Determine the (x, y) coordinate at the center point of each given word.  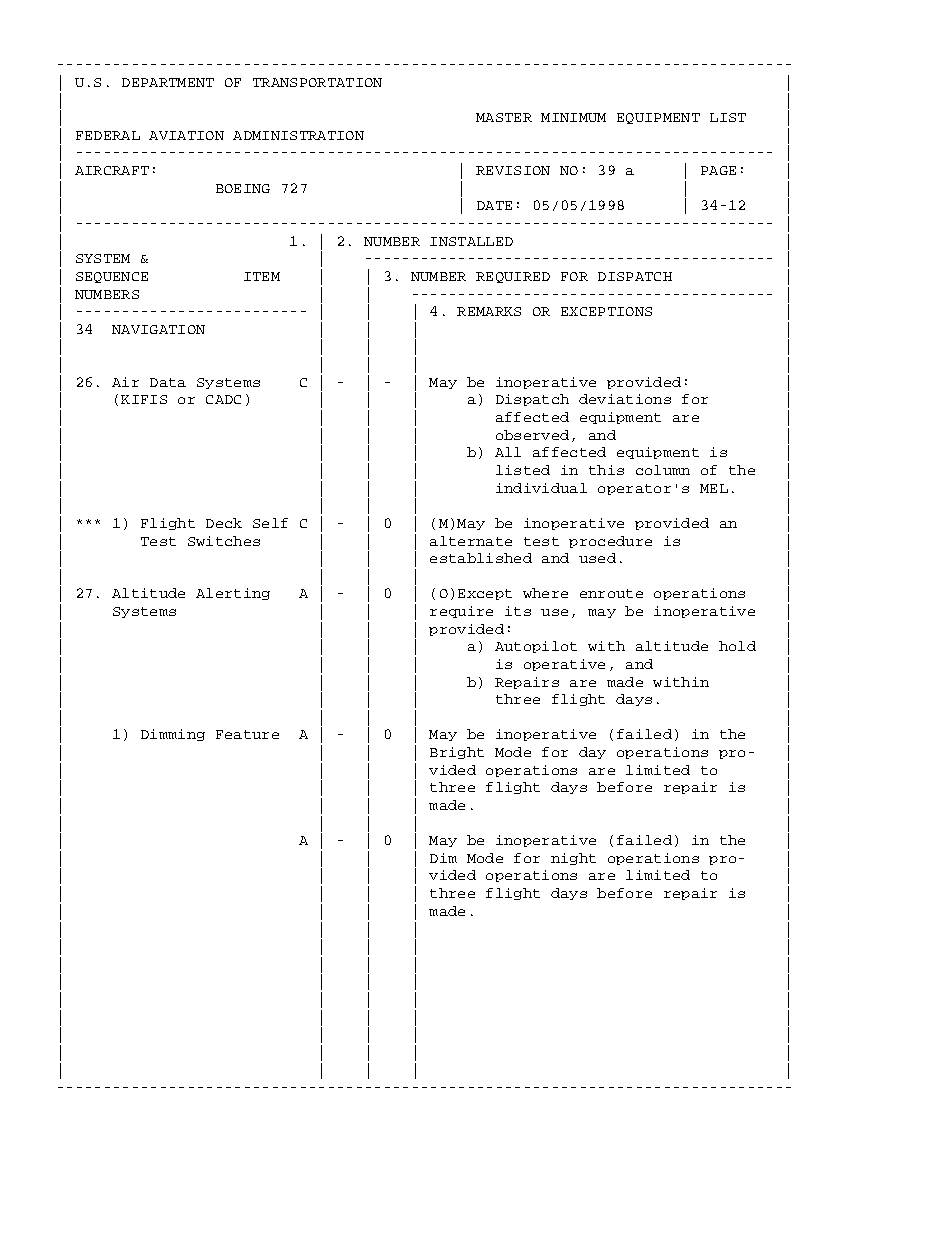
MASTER (504, 117)
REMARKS (489, 311)
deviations (625, 399)
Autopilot (536, 647)
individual (541, 488)
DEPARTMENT (168, 82)
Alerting (233, 594)
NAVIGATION (158, 329)
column (663, 470)
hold (737, 646)
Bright (457, 753)
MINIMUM (573, 117)
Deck (224, 523)
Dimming (173, 735)
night (573, 859)
